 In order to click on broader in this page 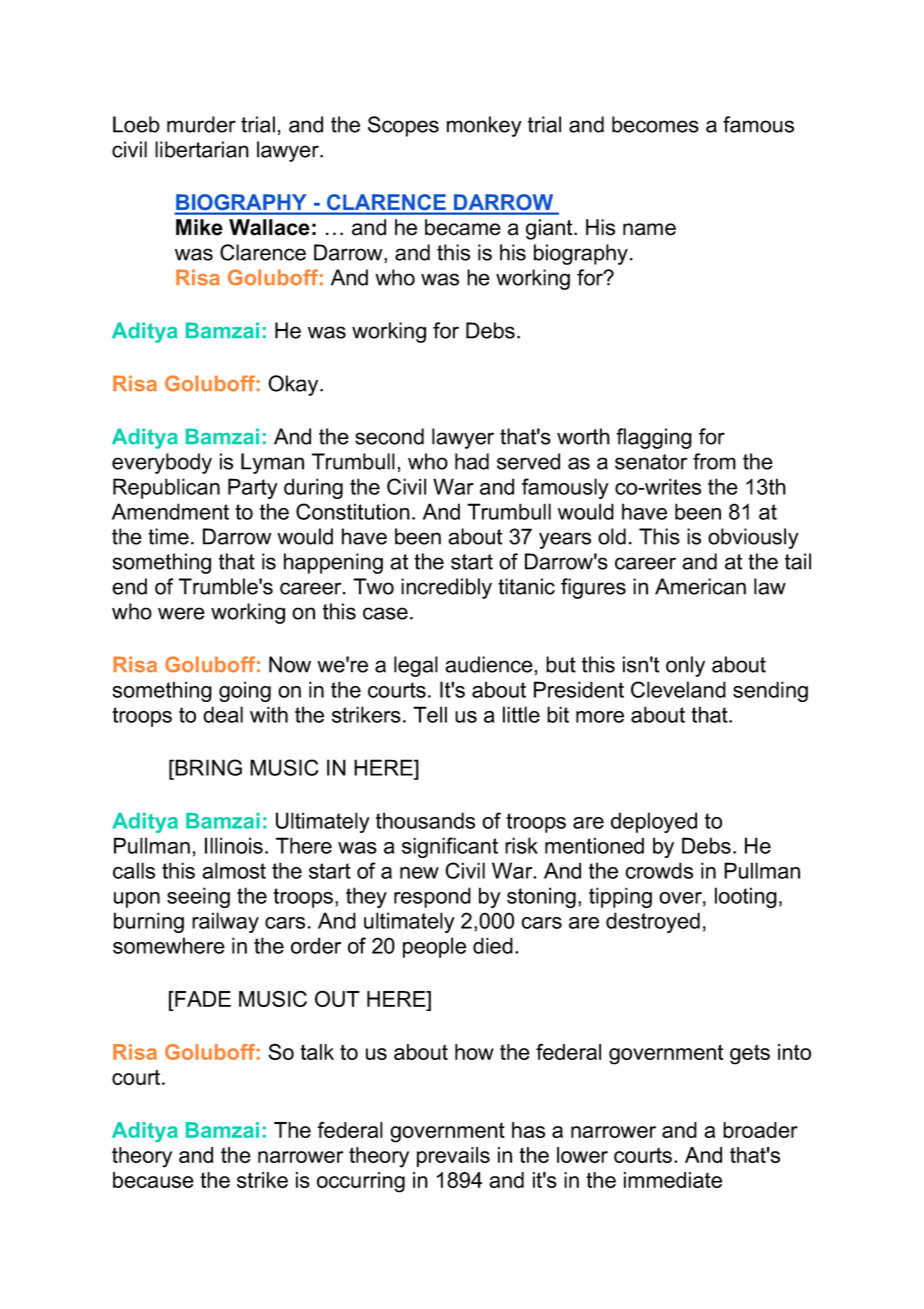, I will do `click(760, 1130)`.
